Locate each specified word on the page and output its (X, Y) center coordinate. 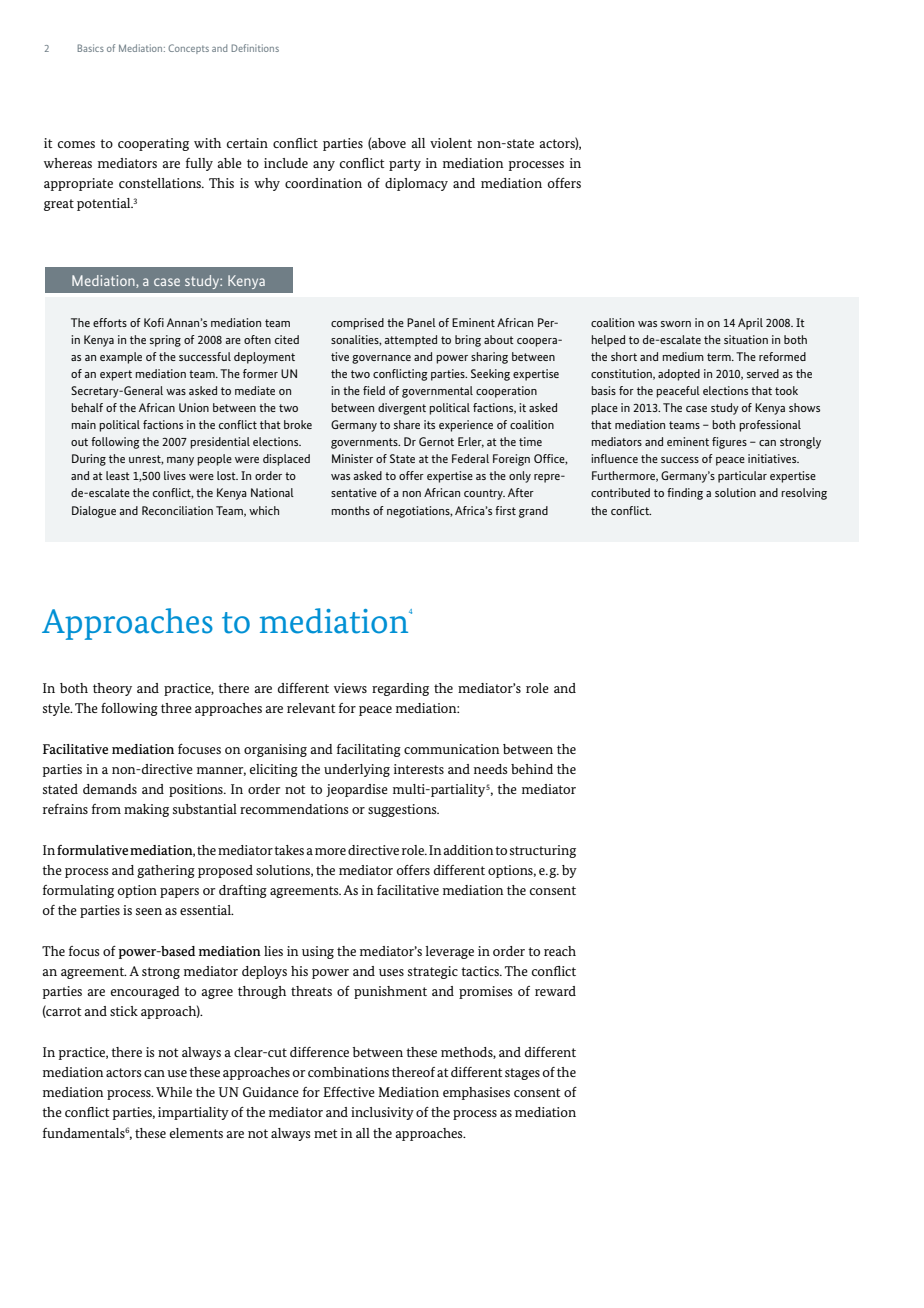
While (174, 1092)
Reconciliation (177, 510)
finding (685, 494)
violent (451, 143)
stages (522, 1074)
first (505, 510)
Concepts (188, 49)
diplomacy (416, 184)
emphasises (476, 1093)
